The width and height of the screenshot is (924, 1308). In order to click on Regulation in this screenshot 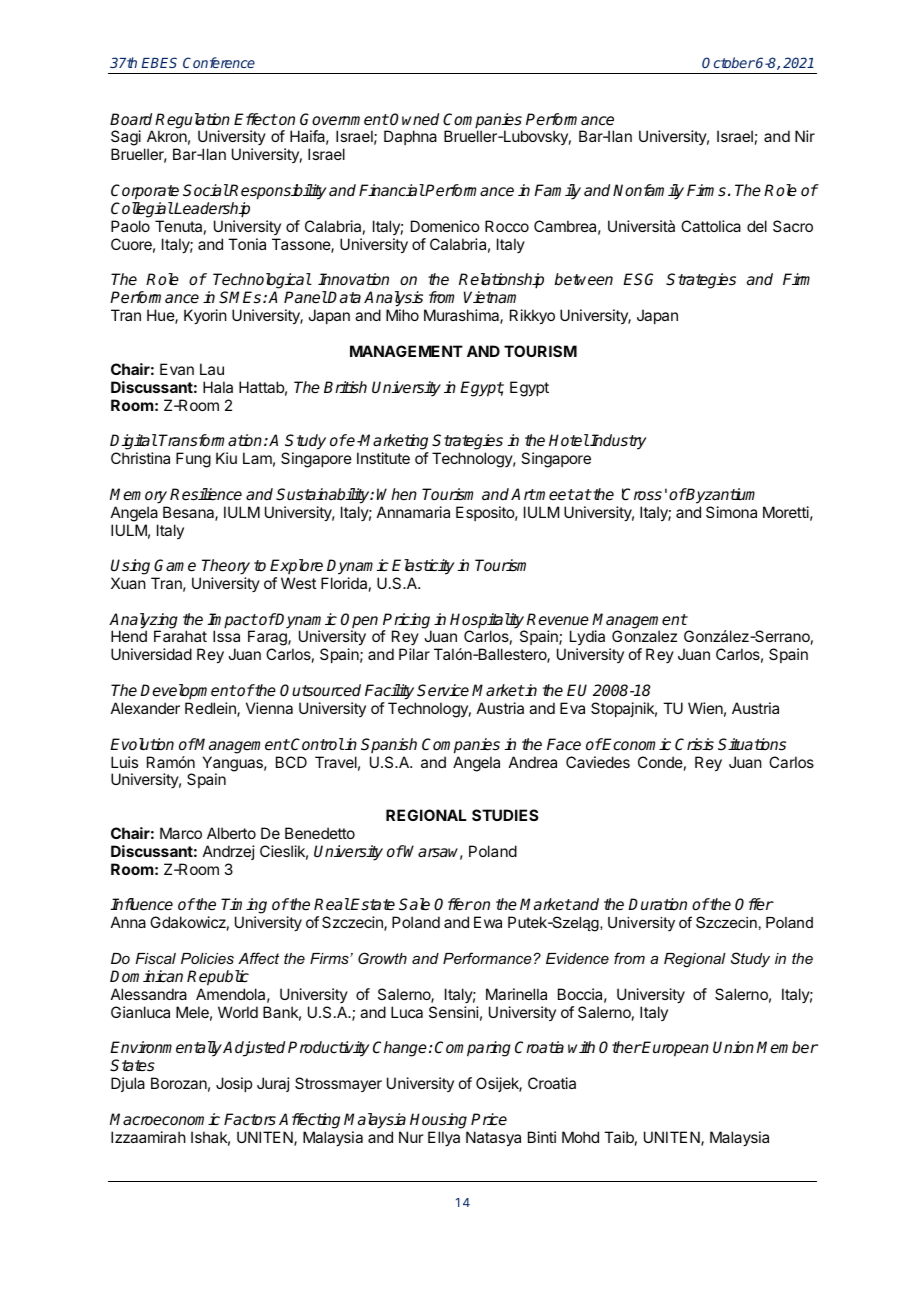, I will do `click(192, 122)`.
